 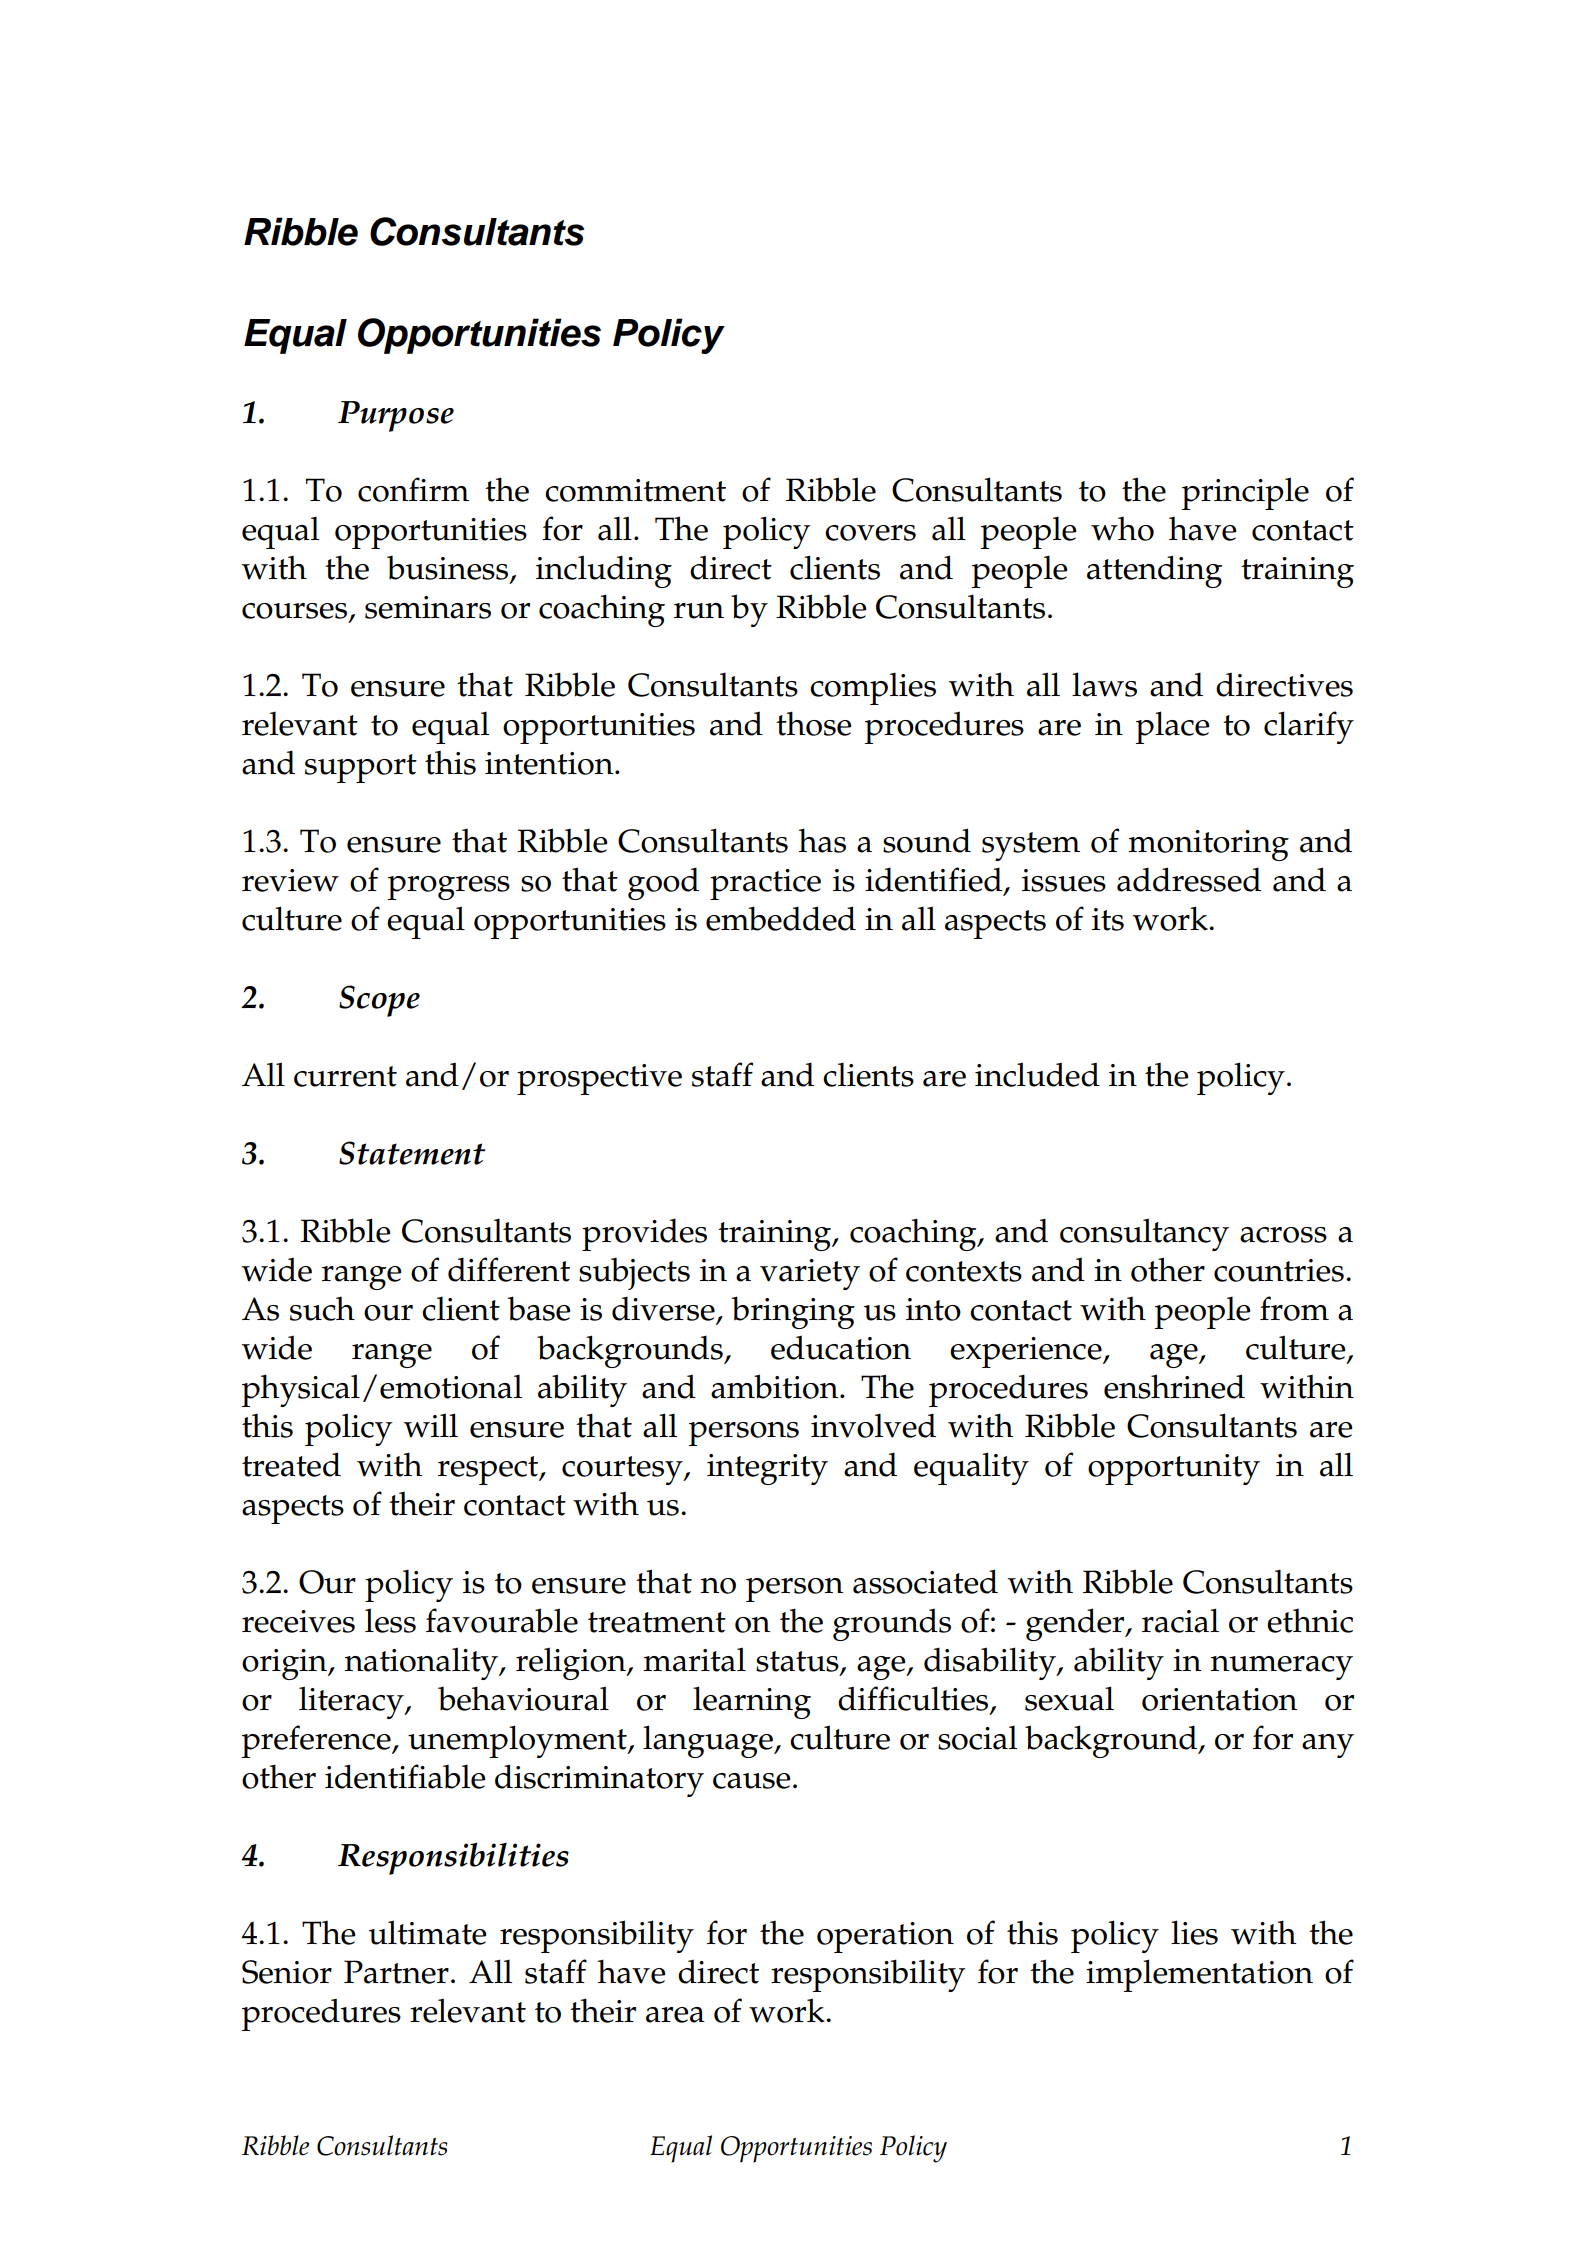 What do you see at coordinates (412, 1153) in the screenshot?
I see `Statement` at bounding box center [412, 1153].
